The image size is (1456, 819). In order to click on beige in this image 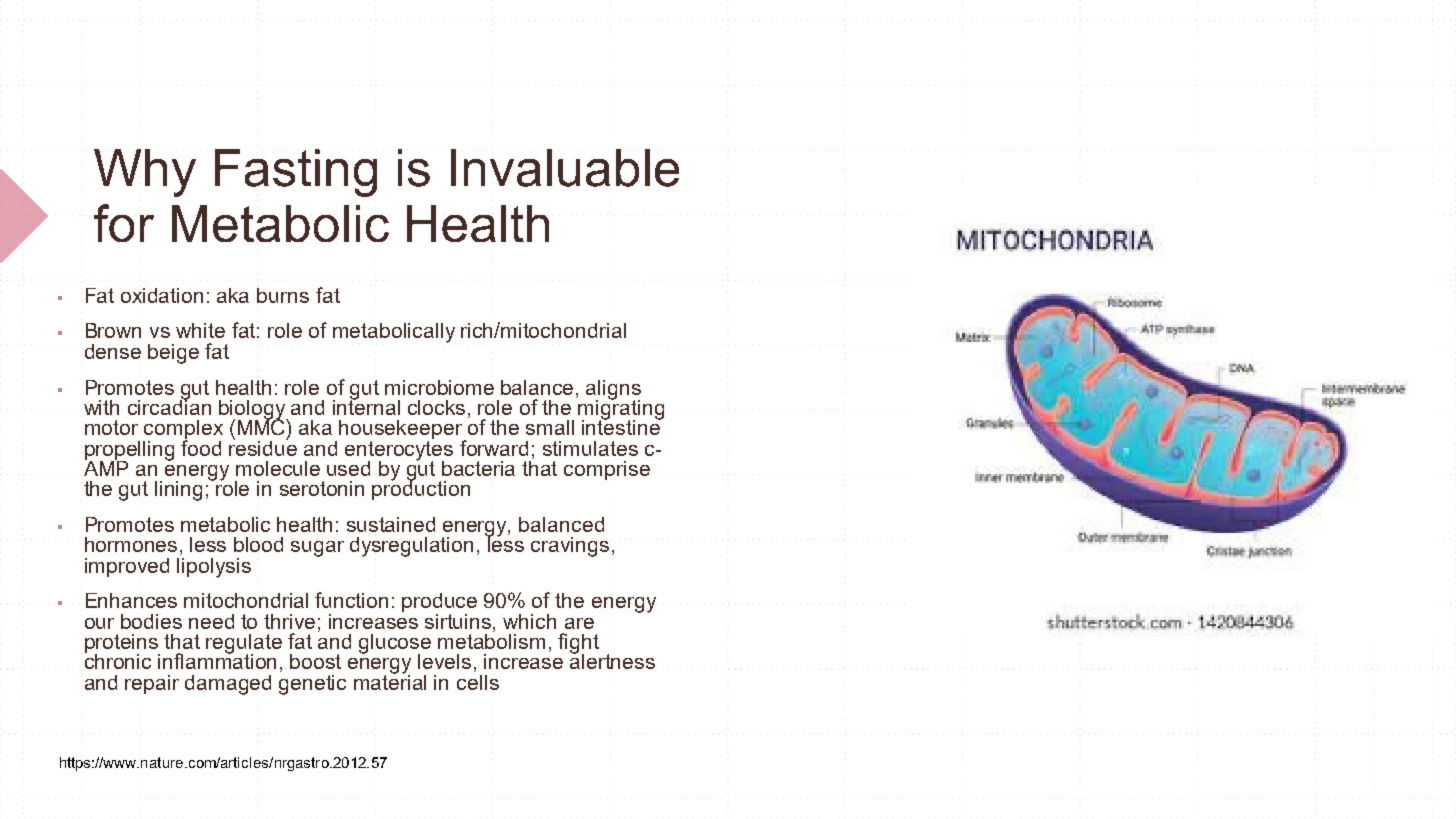, I will do `click(173, 354)`.
